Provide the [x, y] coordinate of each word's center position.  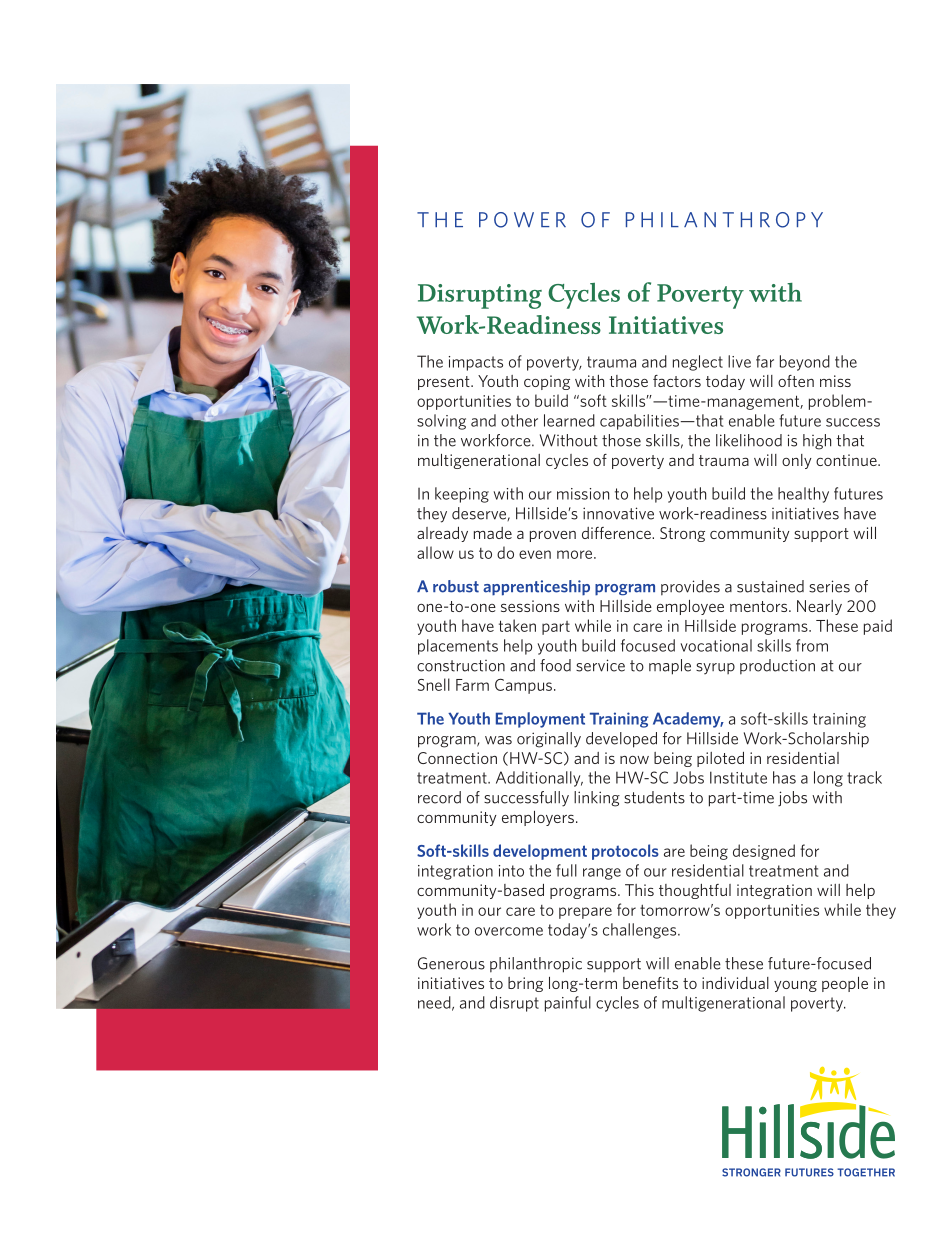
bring [525, 984]
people [845, 984]
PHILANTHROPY [724, 220]
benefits [650, 983]
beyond [805, 363]
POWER [522, 220]
